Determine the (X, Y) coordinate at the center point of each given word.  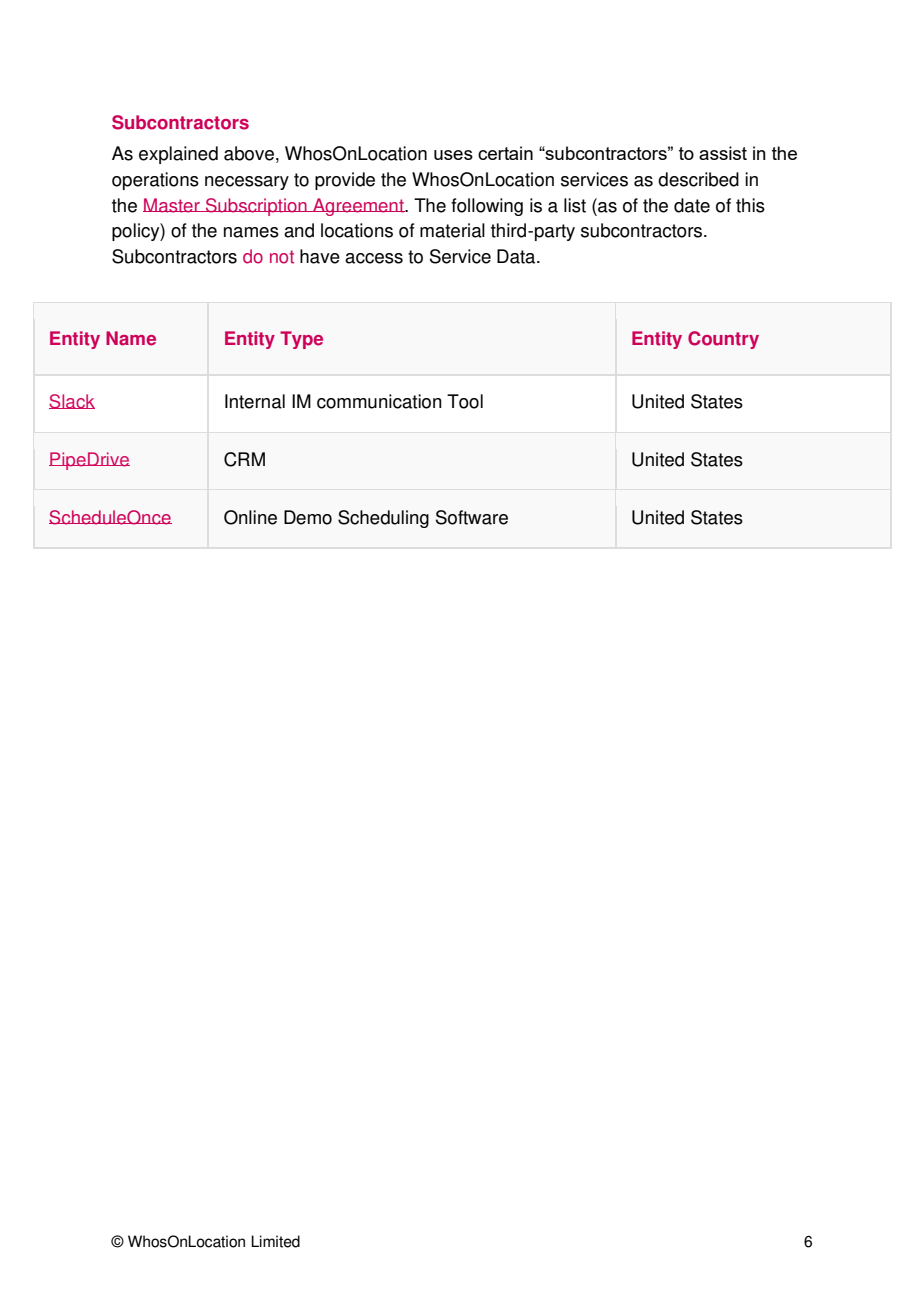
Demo (308, 517)
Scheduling (383, 519)
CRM (244, 459)
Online (250, 517)
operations (155, 181)
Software (472, 517)
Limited (275, 1241)
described (698, 179)
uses (453, 155)
